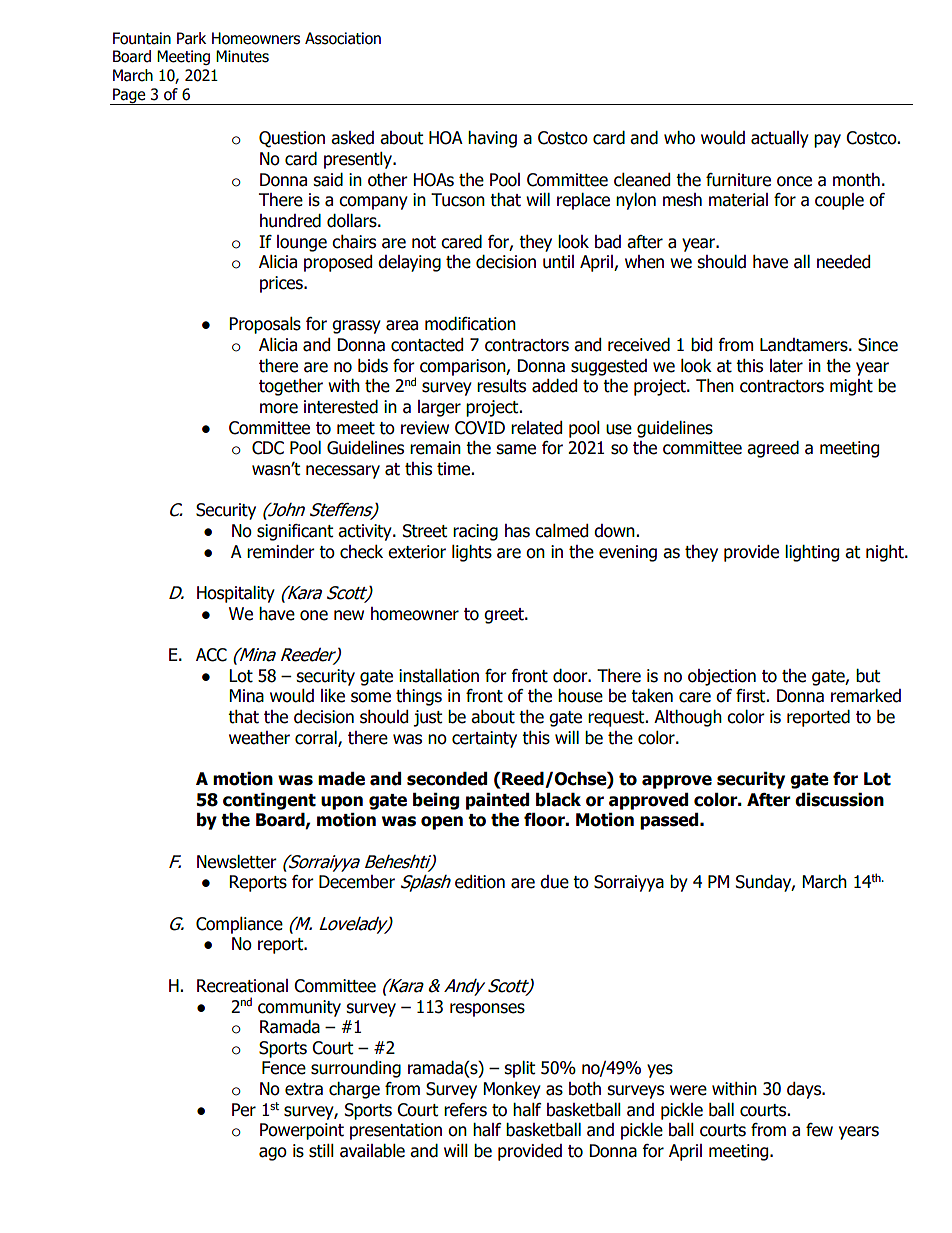 This screenshot has height=1233, width=952. What do you see at coordinates (492, 139) in the screenshot?
I see `having` at bounding box center [492, 139].
